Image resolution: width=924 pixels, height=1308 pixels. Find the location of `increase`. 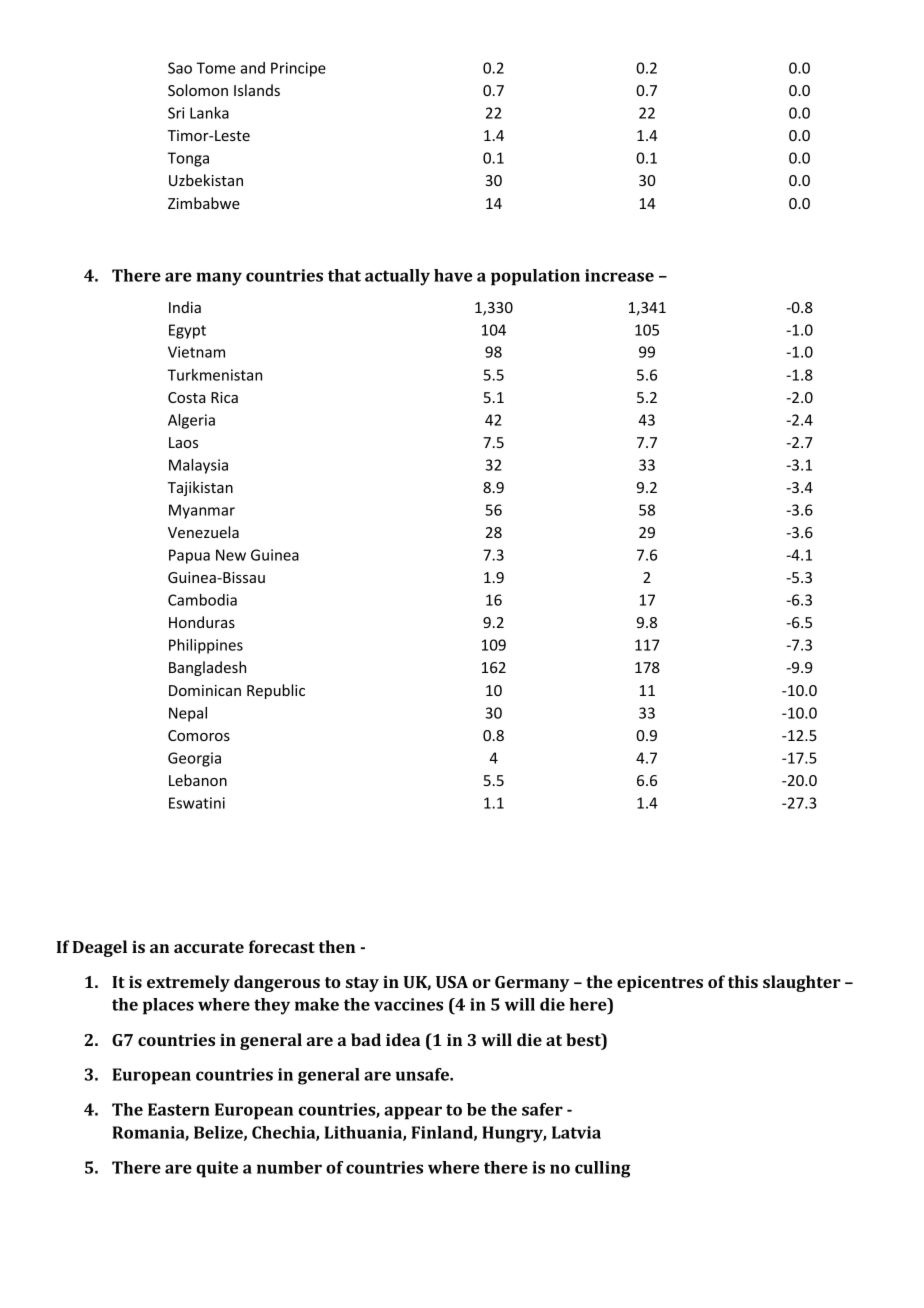

increase is located at coordinates (619, 275).
